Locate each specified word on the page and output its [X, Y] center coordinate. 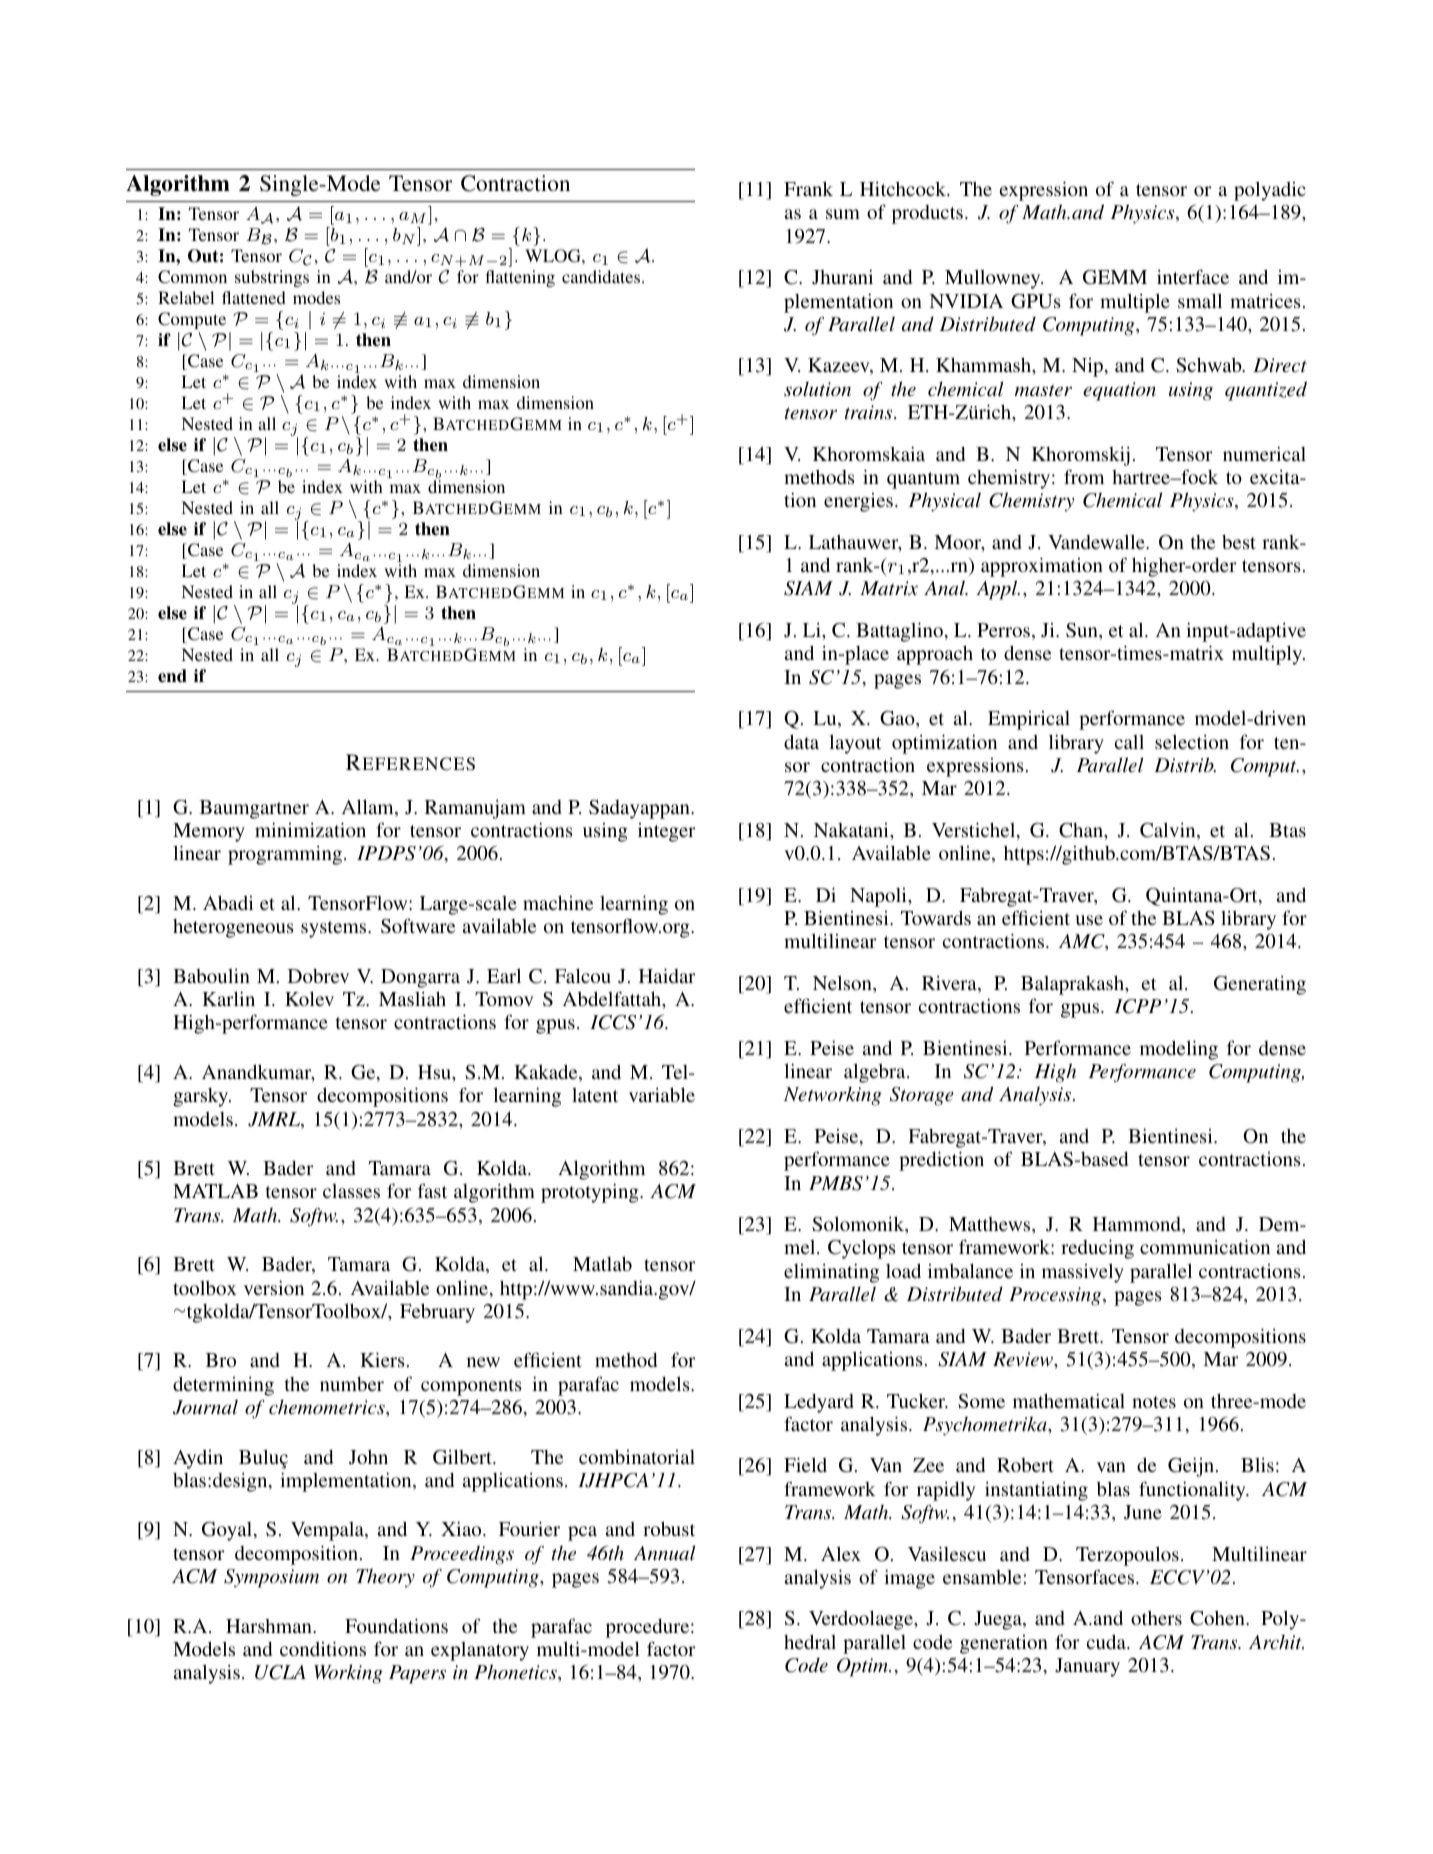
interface [1193, 276]
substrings [272, 278]
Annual [664, 1553]
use [1089, 920]
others [1156, 1618]
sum [843, 214]
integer [667, 832]
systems [335, 929]
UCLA [280, 1672]
